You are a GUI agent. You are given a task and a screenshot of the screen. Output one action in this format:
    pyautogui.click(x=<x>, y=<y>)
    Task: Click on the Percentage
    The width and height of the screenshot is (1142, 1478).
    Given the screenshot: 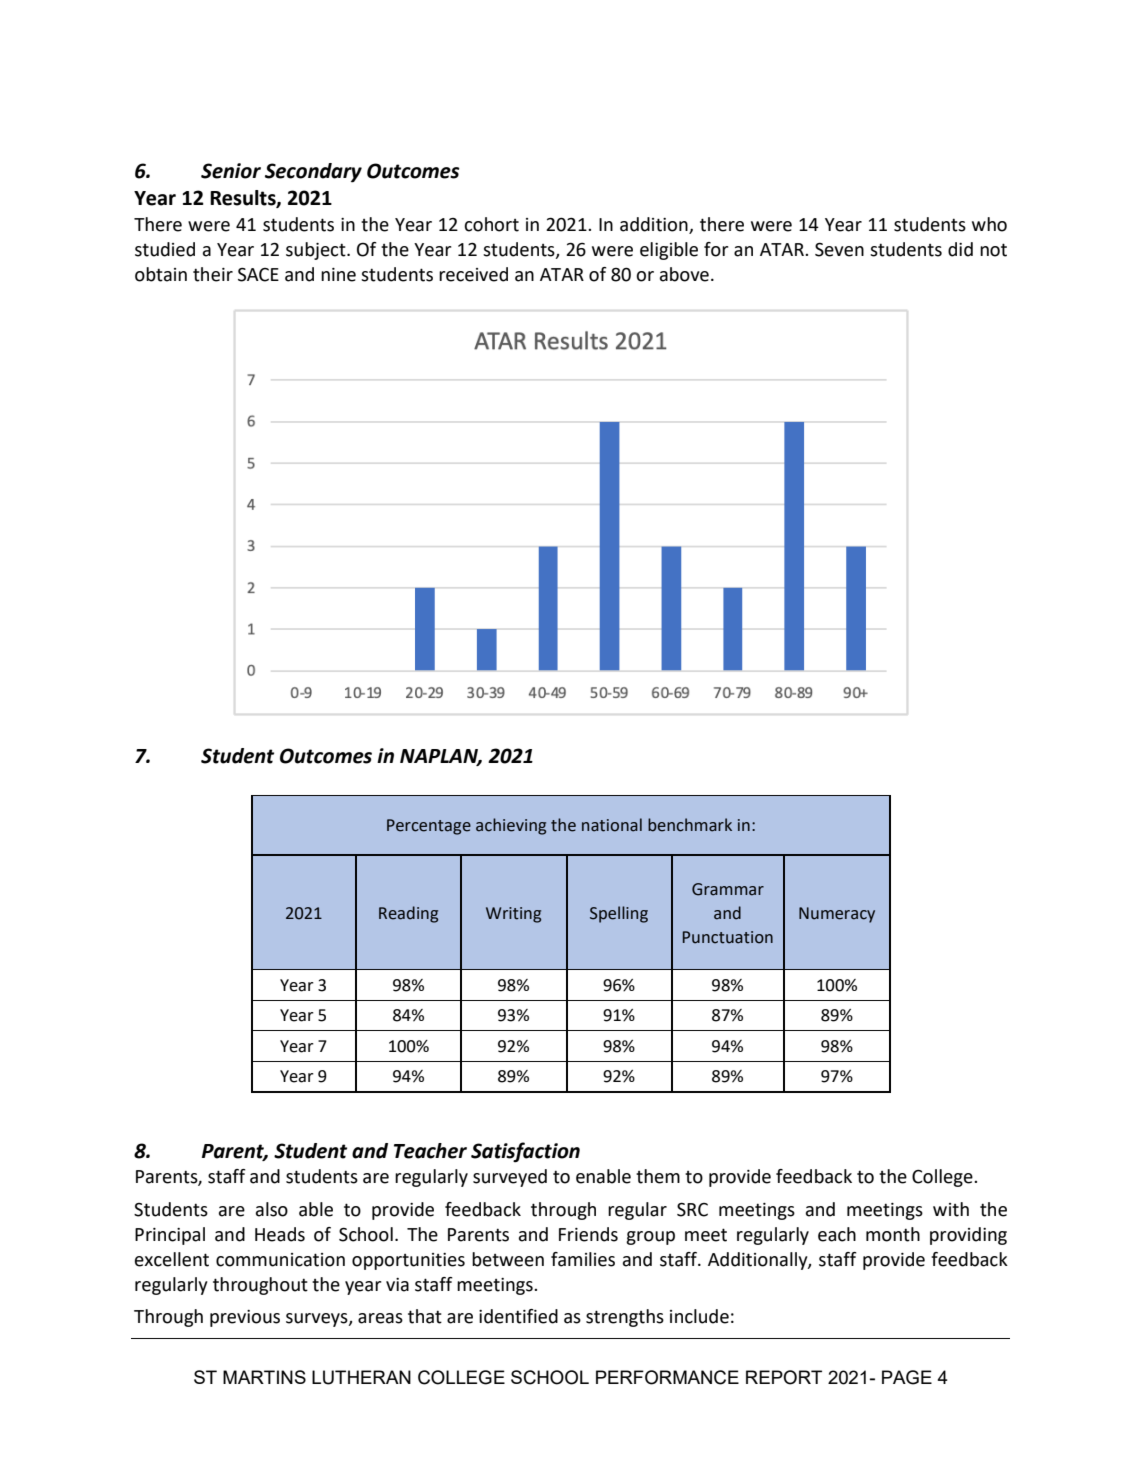 What is the action you would take?
    pyautogui.click(x=429, y=827)
